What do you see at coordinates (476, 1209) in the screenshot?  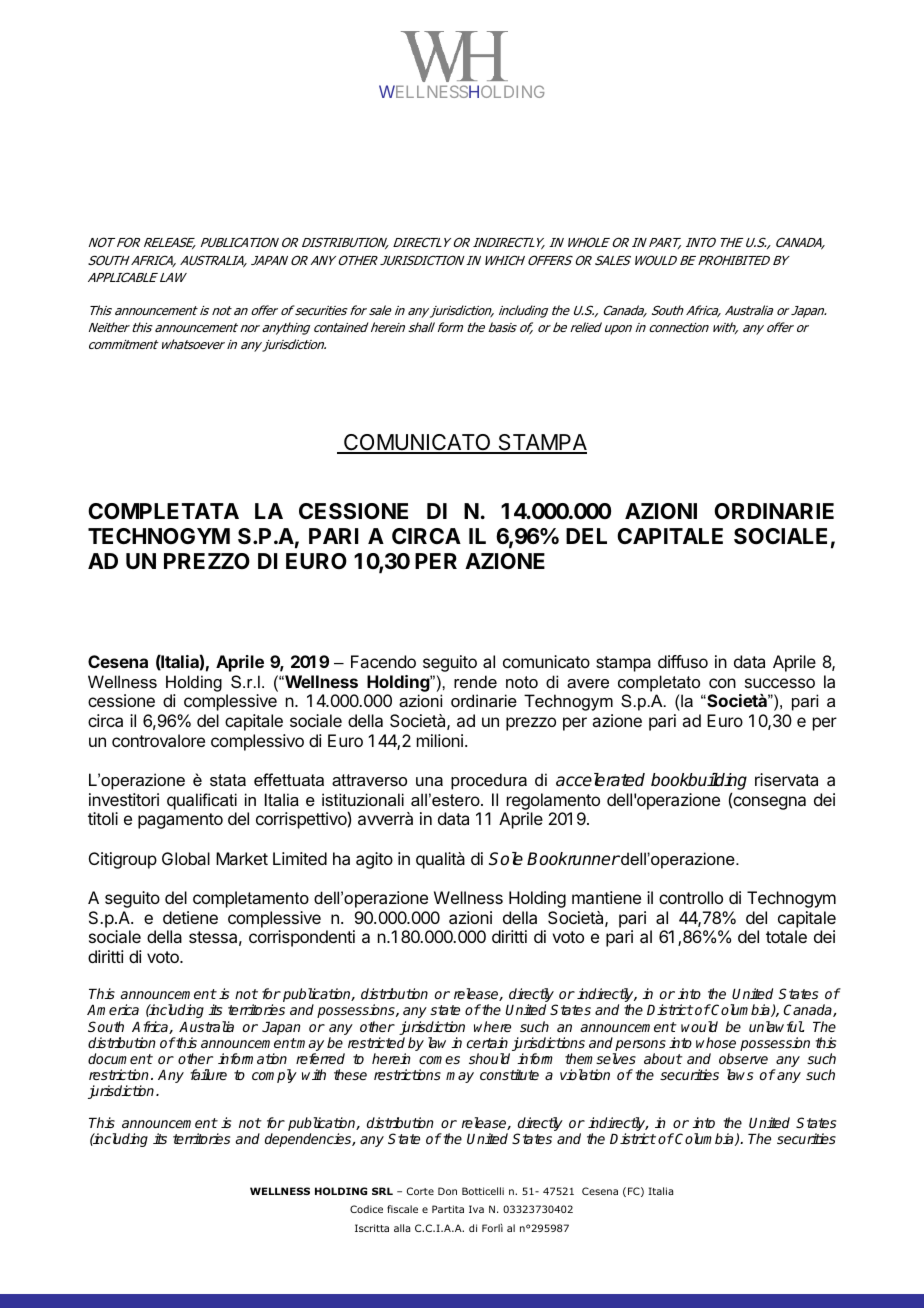 I see `Iva` at bounding box center [476, 1209].
